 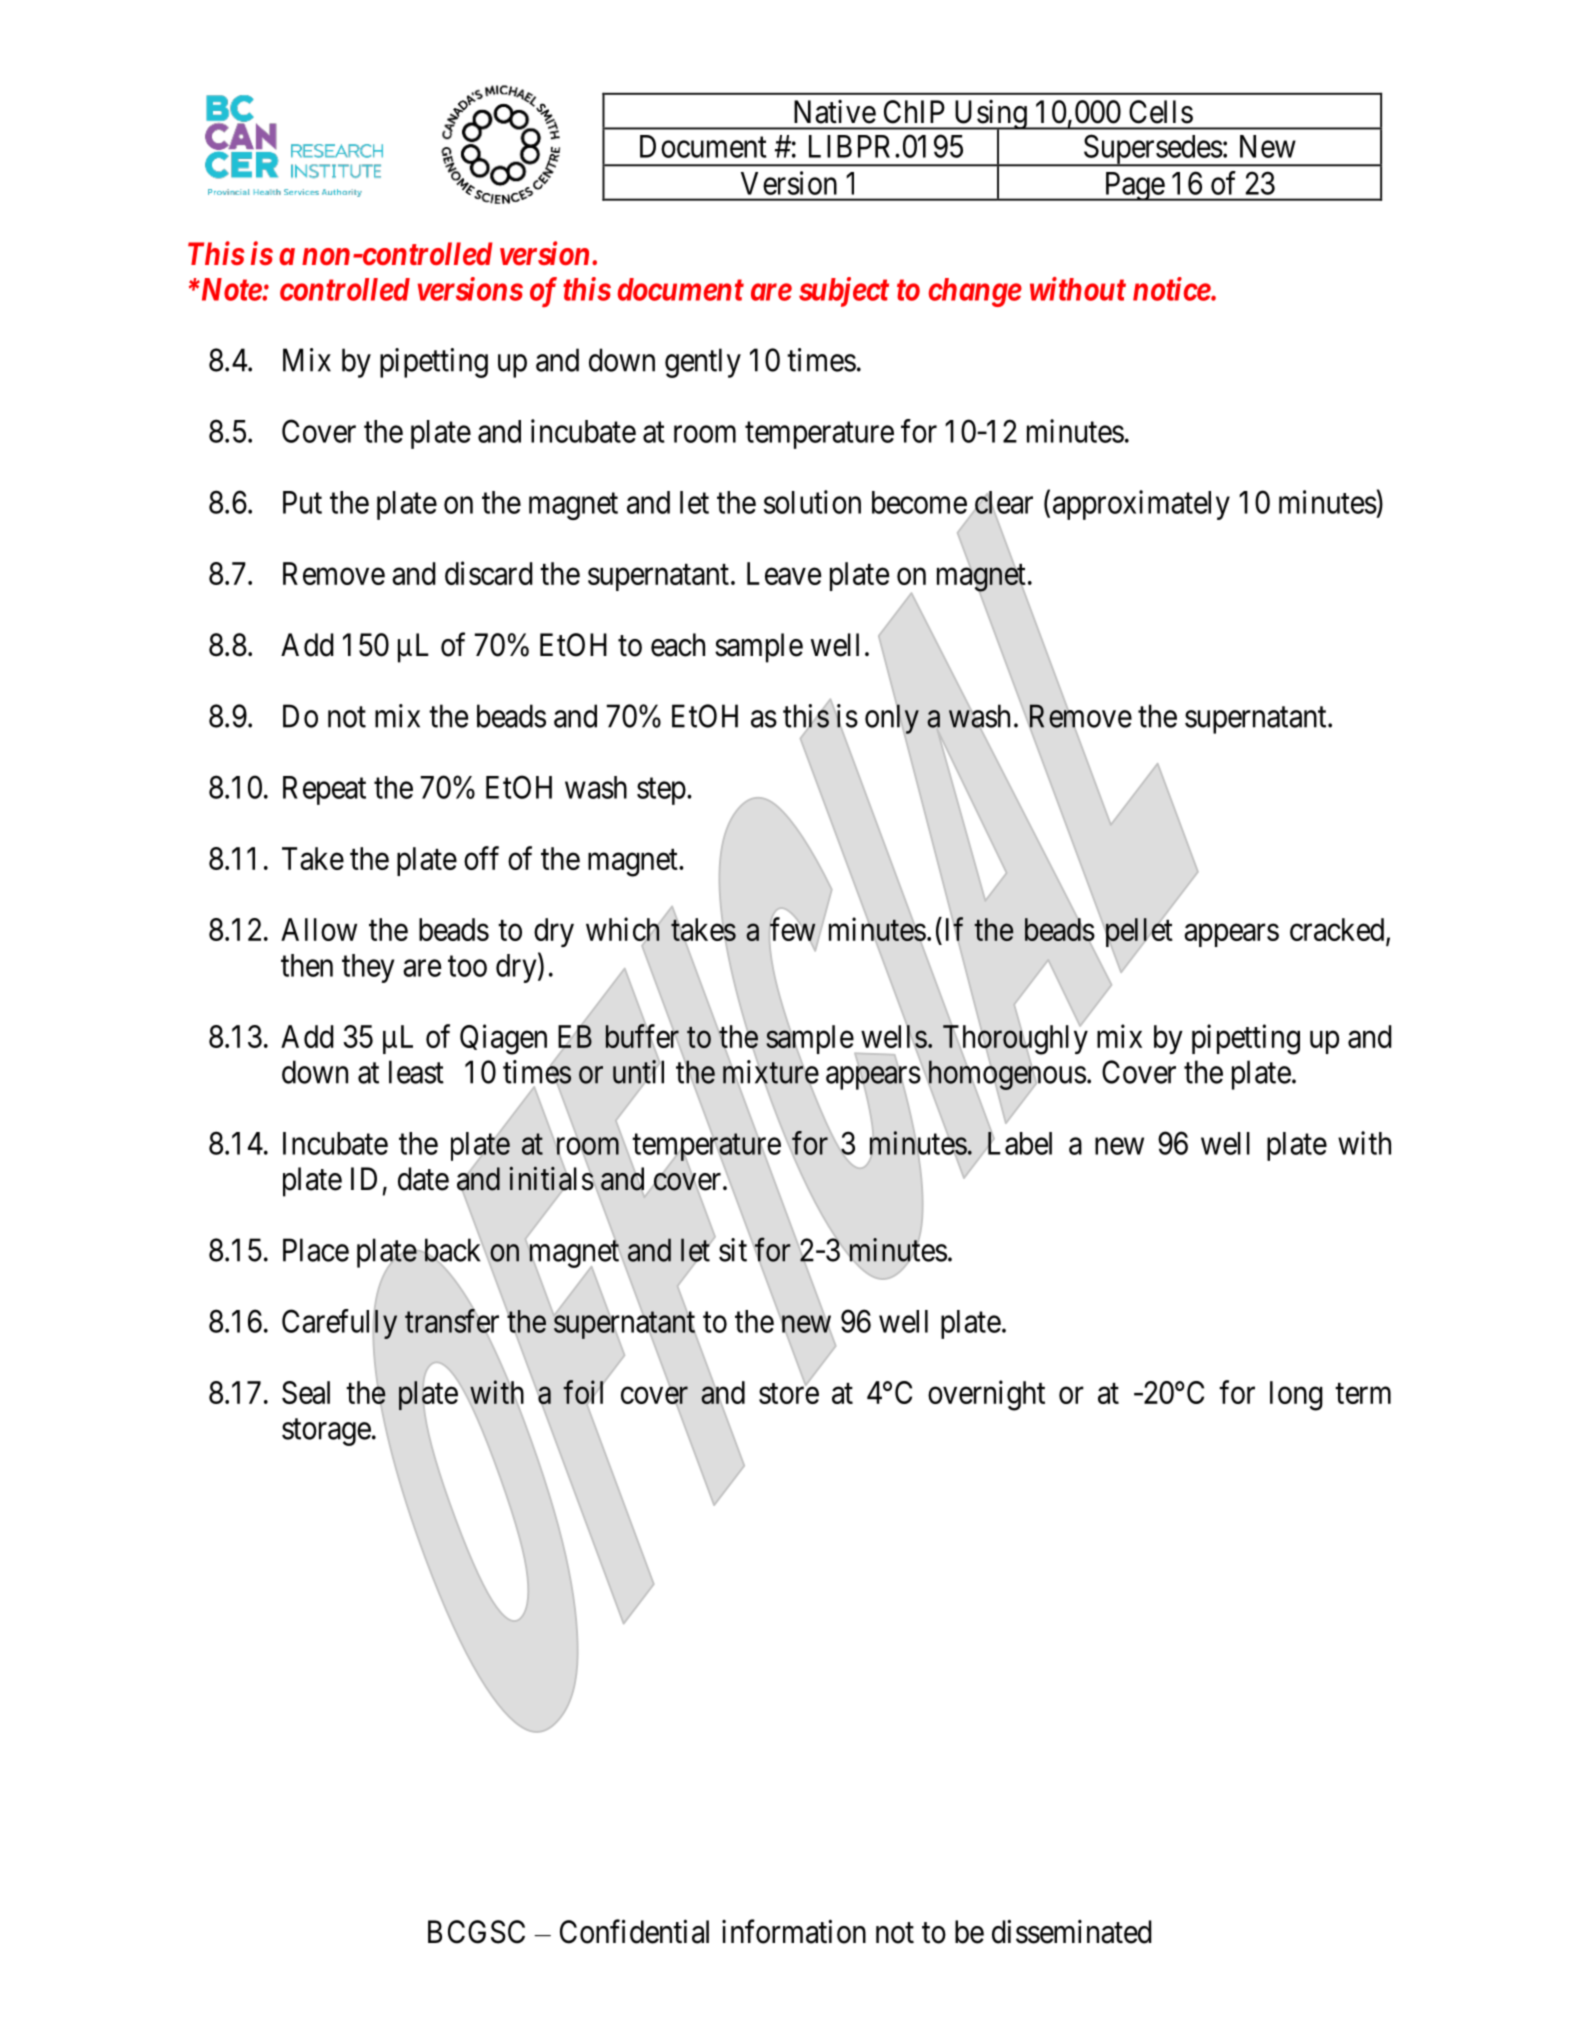 I want to click on Confidential, so click(x=634, y=1931).
